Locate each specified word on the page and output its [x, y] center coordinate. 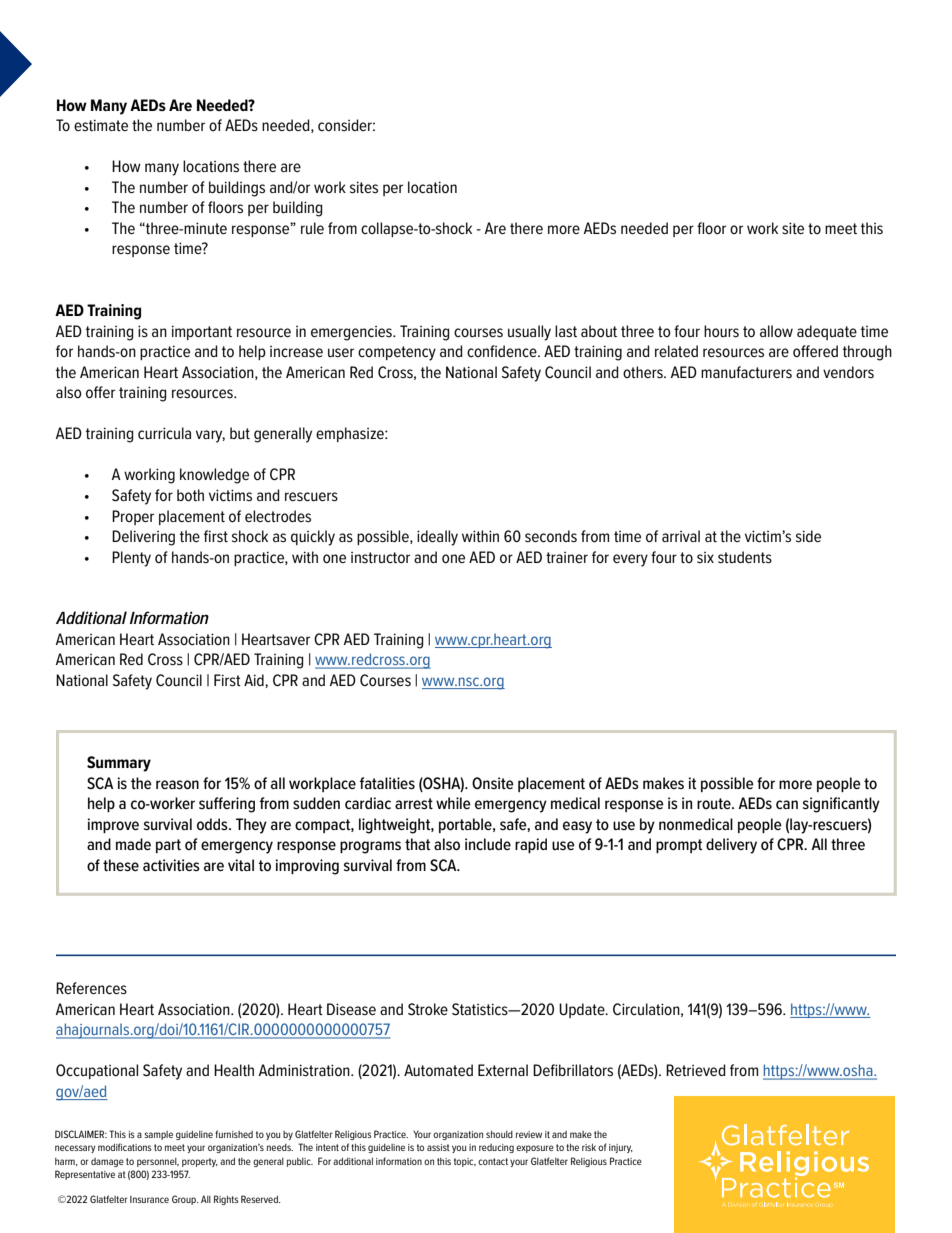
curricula [164, 433]
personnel [158, 1162]
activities [171, 865]
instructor [380, 557]
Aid [255, 681]
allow [776, 331]
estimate [101, 125]
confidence [503, 351]
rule [312, 228]
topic [465, 1162]
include [488, 844]
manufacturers [746, 372]
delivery [731, 846]
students [745, 557]
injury [621, 1148]
